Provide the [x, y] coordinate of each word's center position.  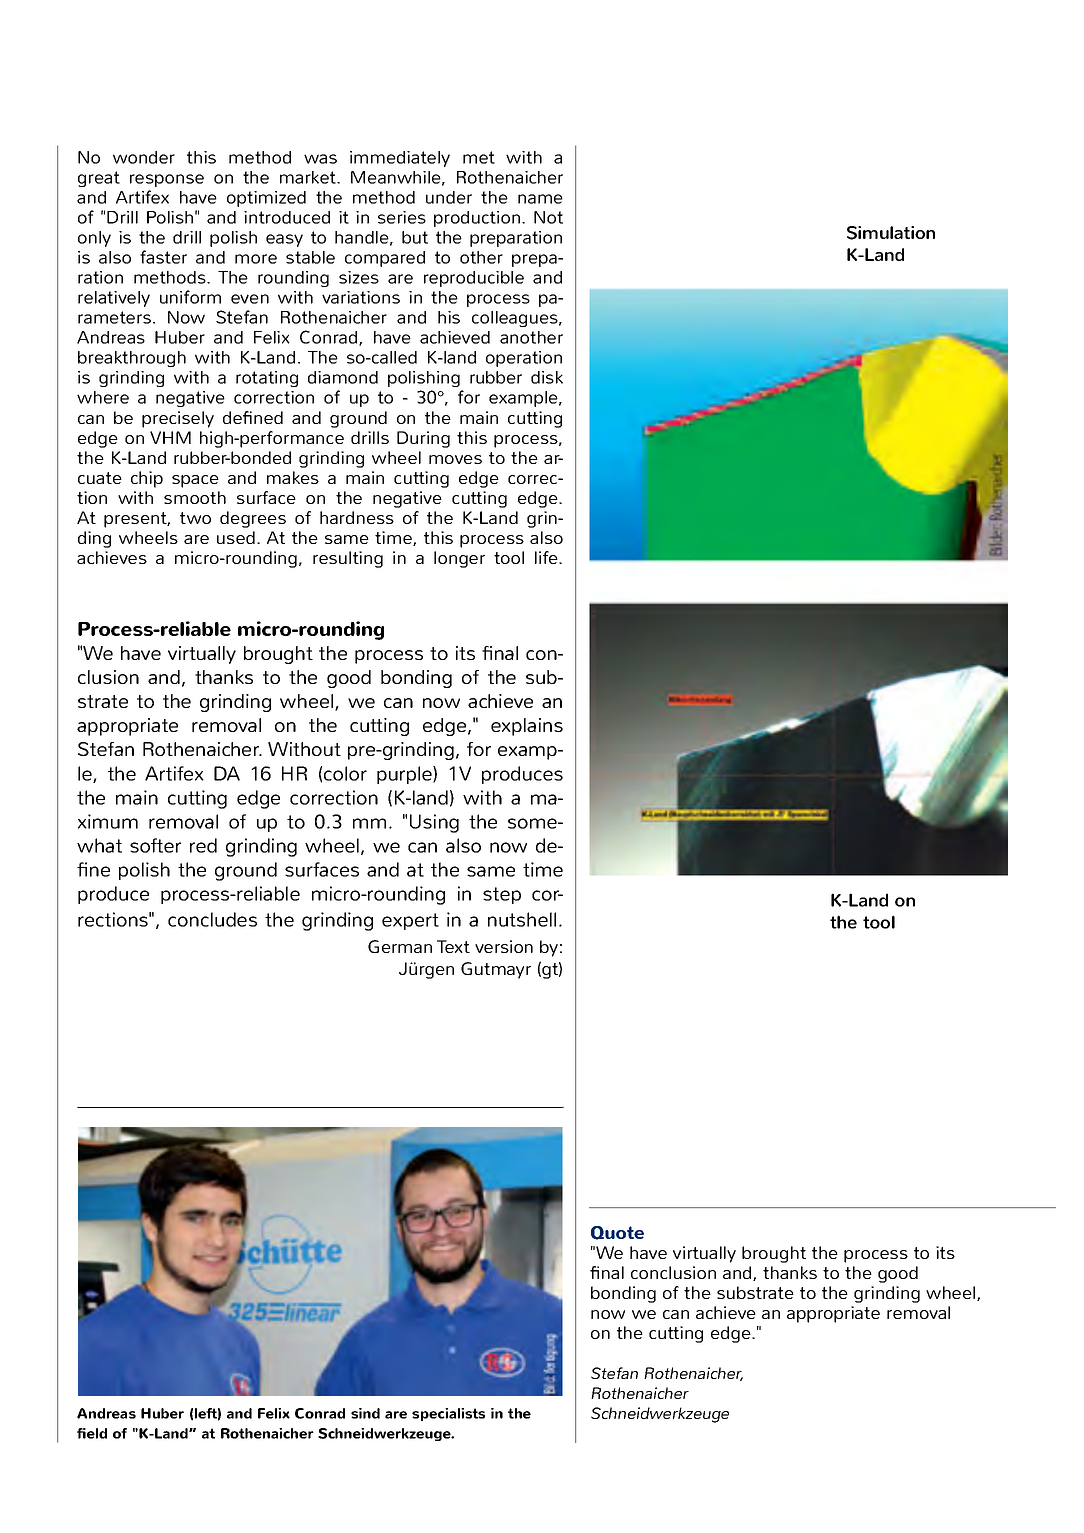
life [547, 557]
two [195, 518]
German [400, 946]
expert [410, 921]
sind [365, 1413]
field [92, 1433]
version [504, 946]
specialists [448, 1414]
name [540, 199]
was [320, 159]
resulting [348, 559]
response [167, 180]
